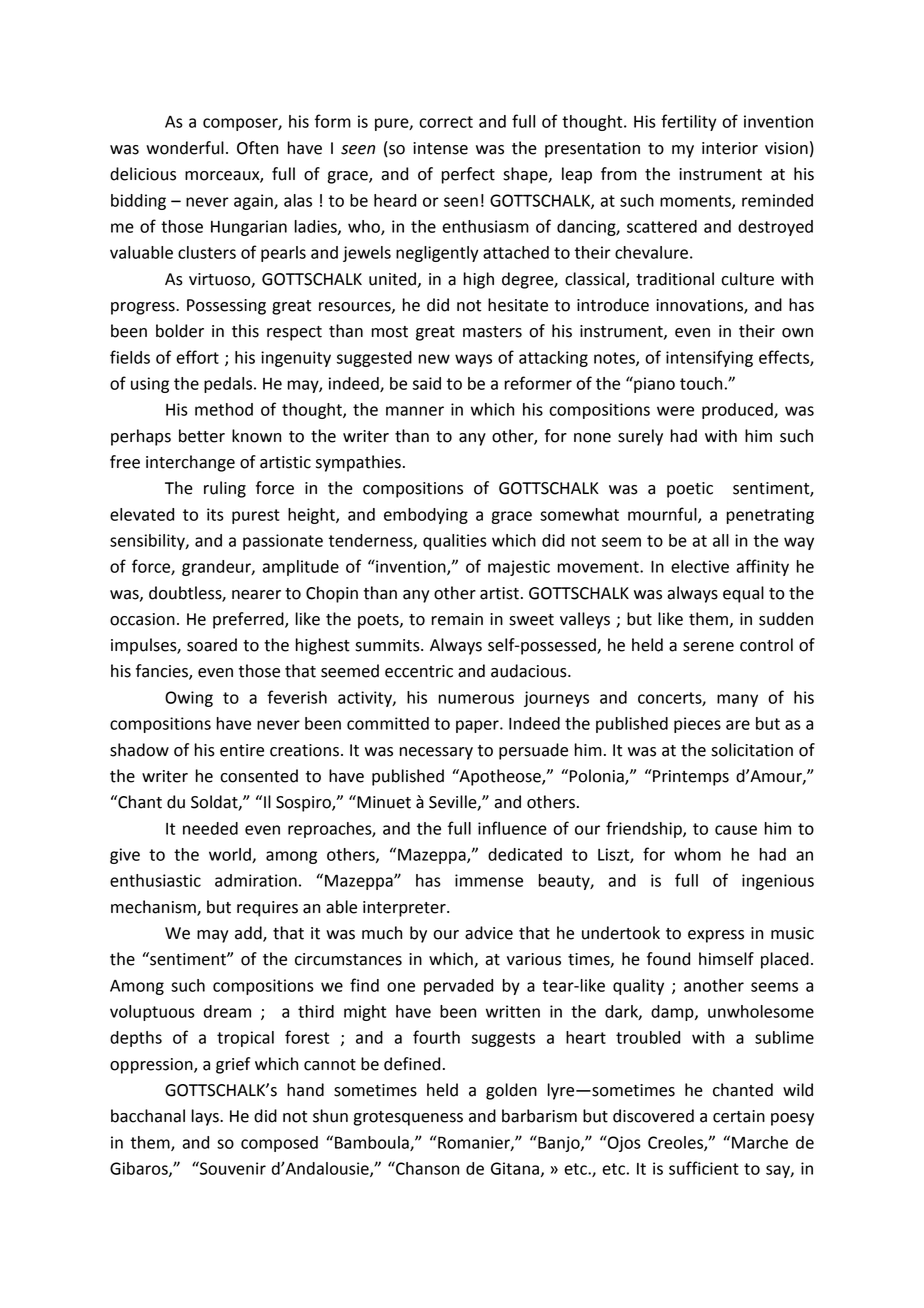  What do you see at coordinates (512, 828) in the screenshot?
I see `influence` at bounding box center [512, 828].
